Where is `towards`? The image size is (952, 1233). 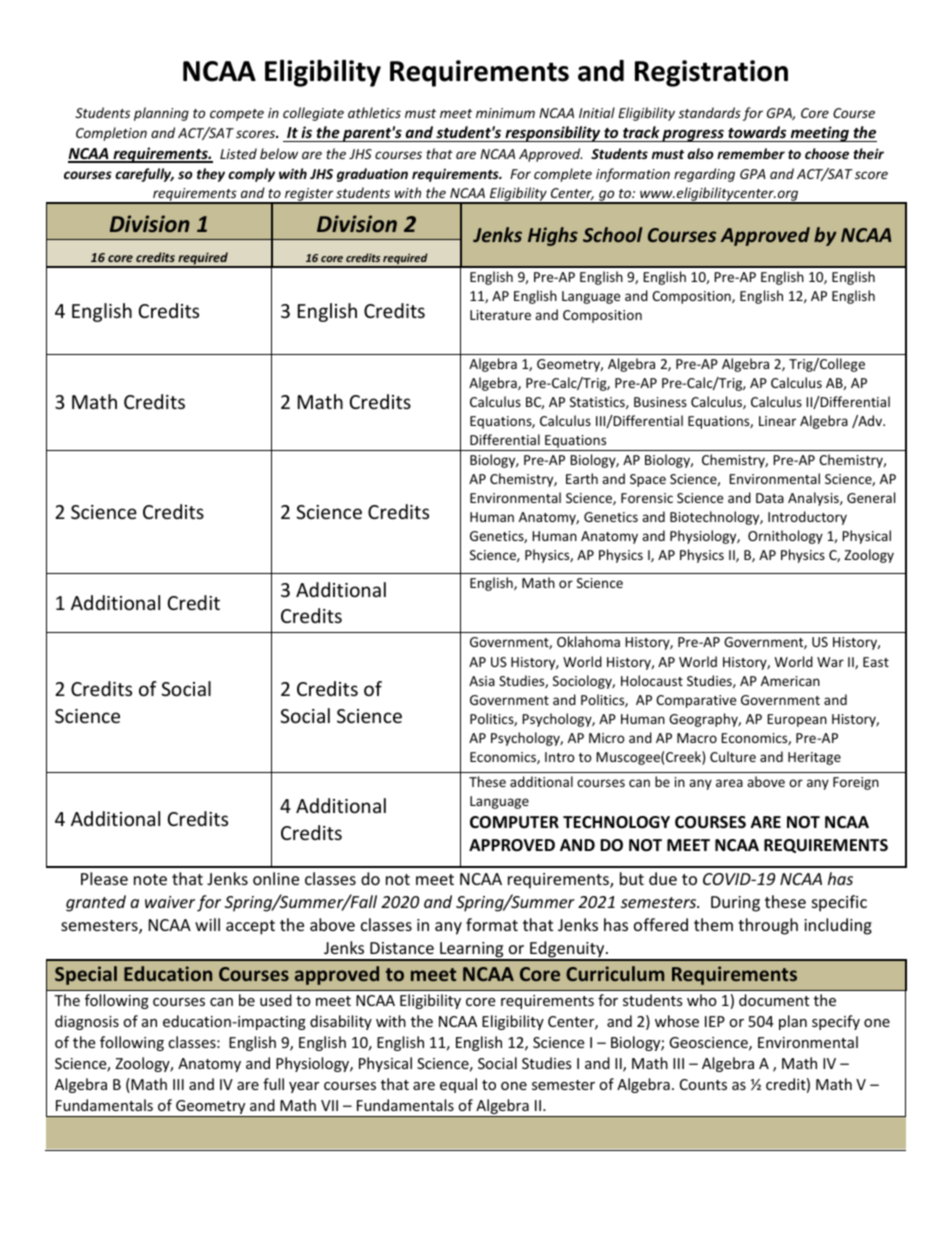
towards is located at coordinates (757, 132).
